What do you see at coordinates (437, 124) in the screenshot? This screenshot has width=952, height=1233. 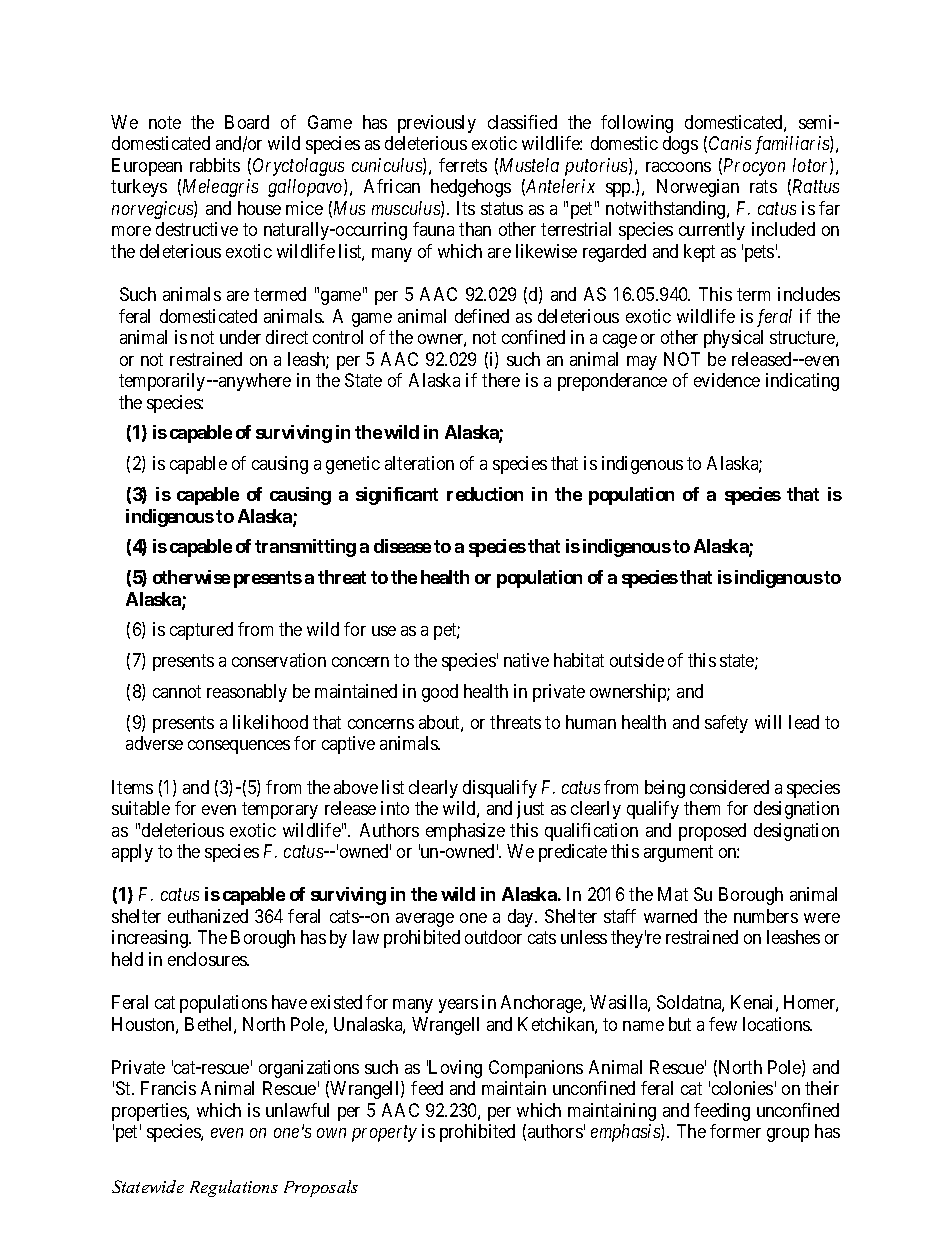 I see `previously` at bounding box center [437, 124].
